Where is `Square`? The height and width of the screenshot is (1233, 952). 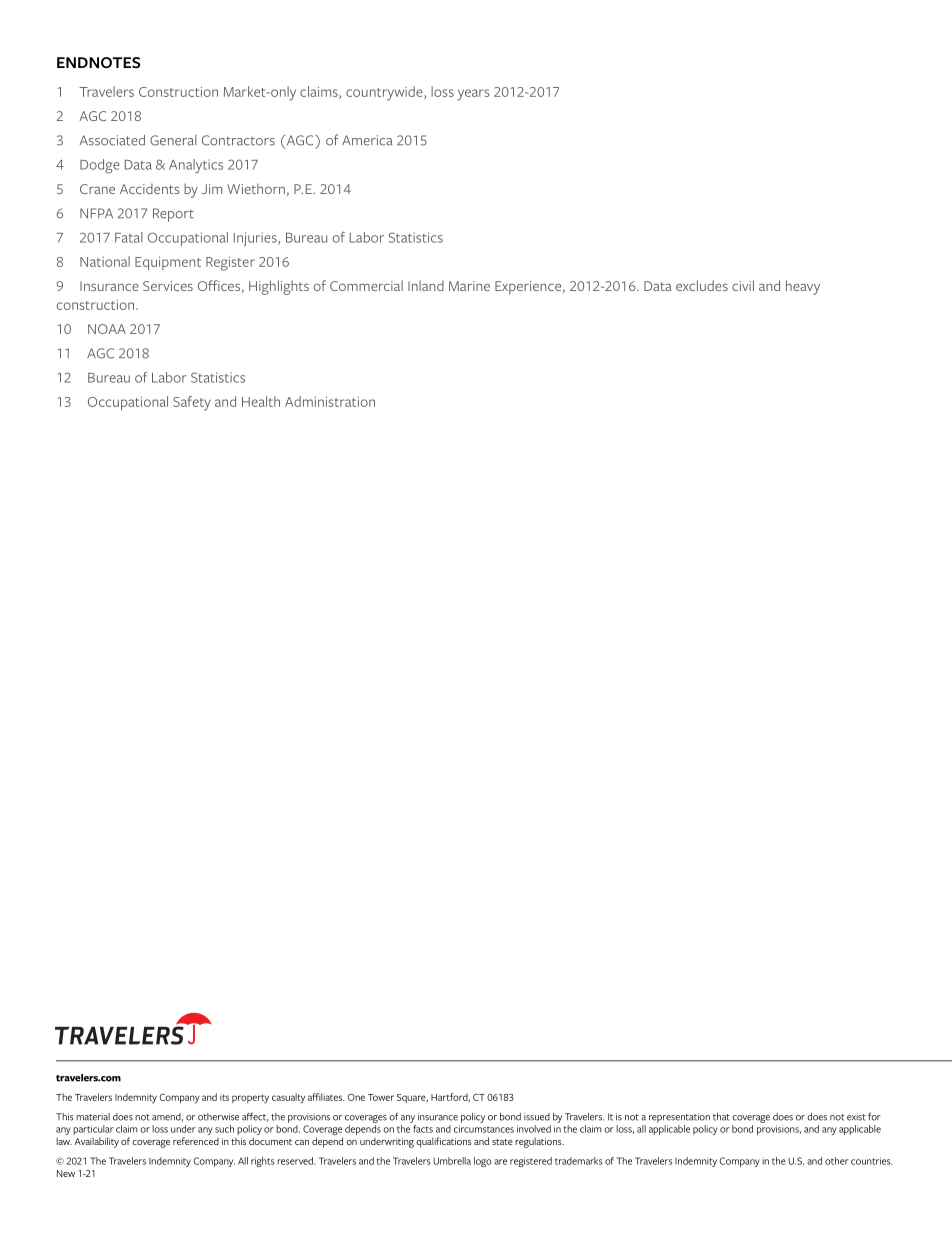 Square is located at coordinates (412, 1098).
